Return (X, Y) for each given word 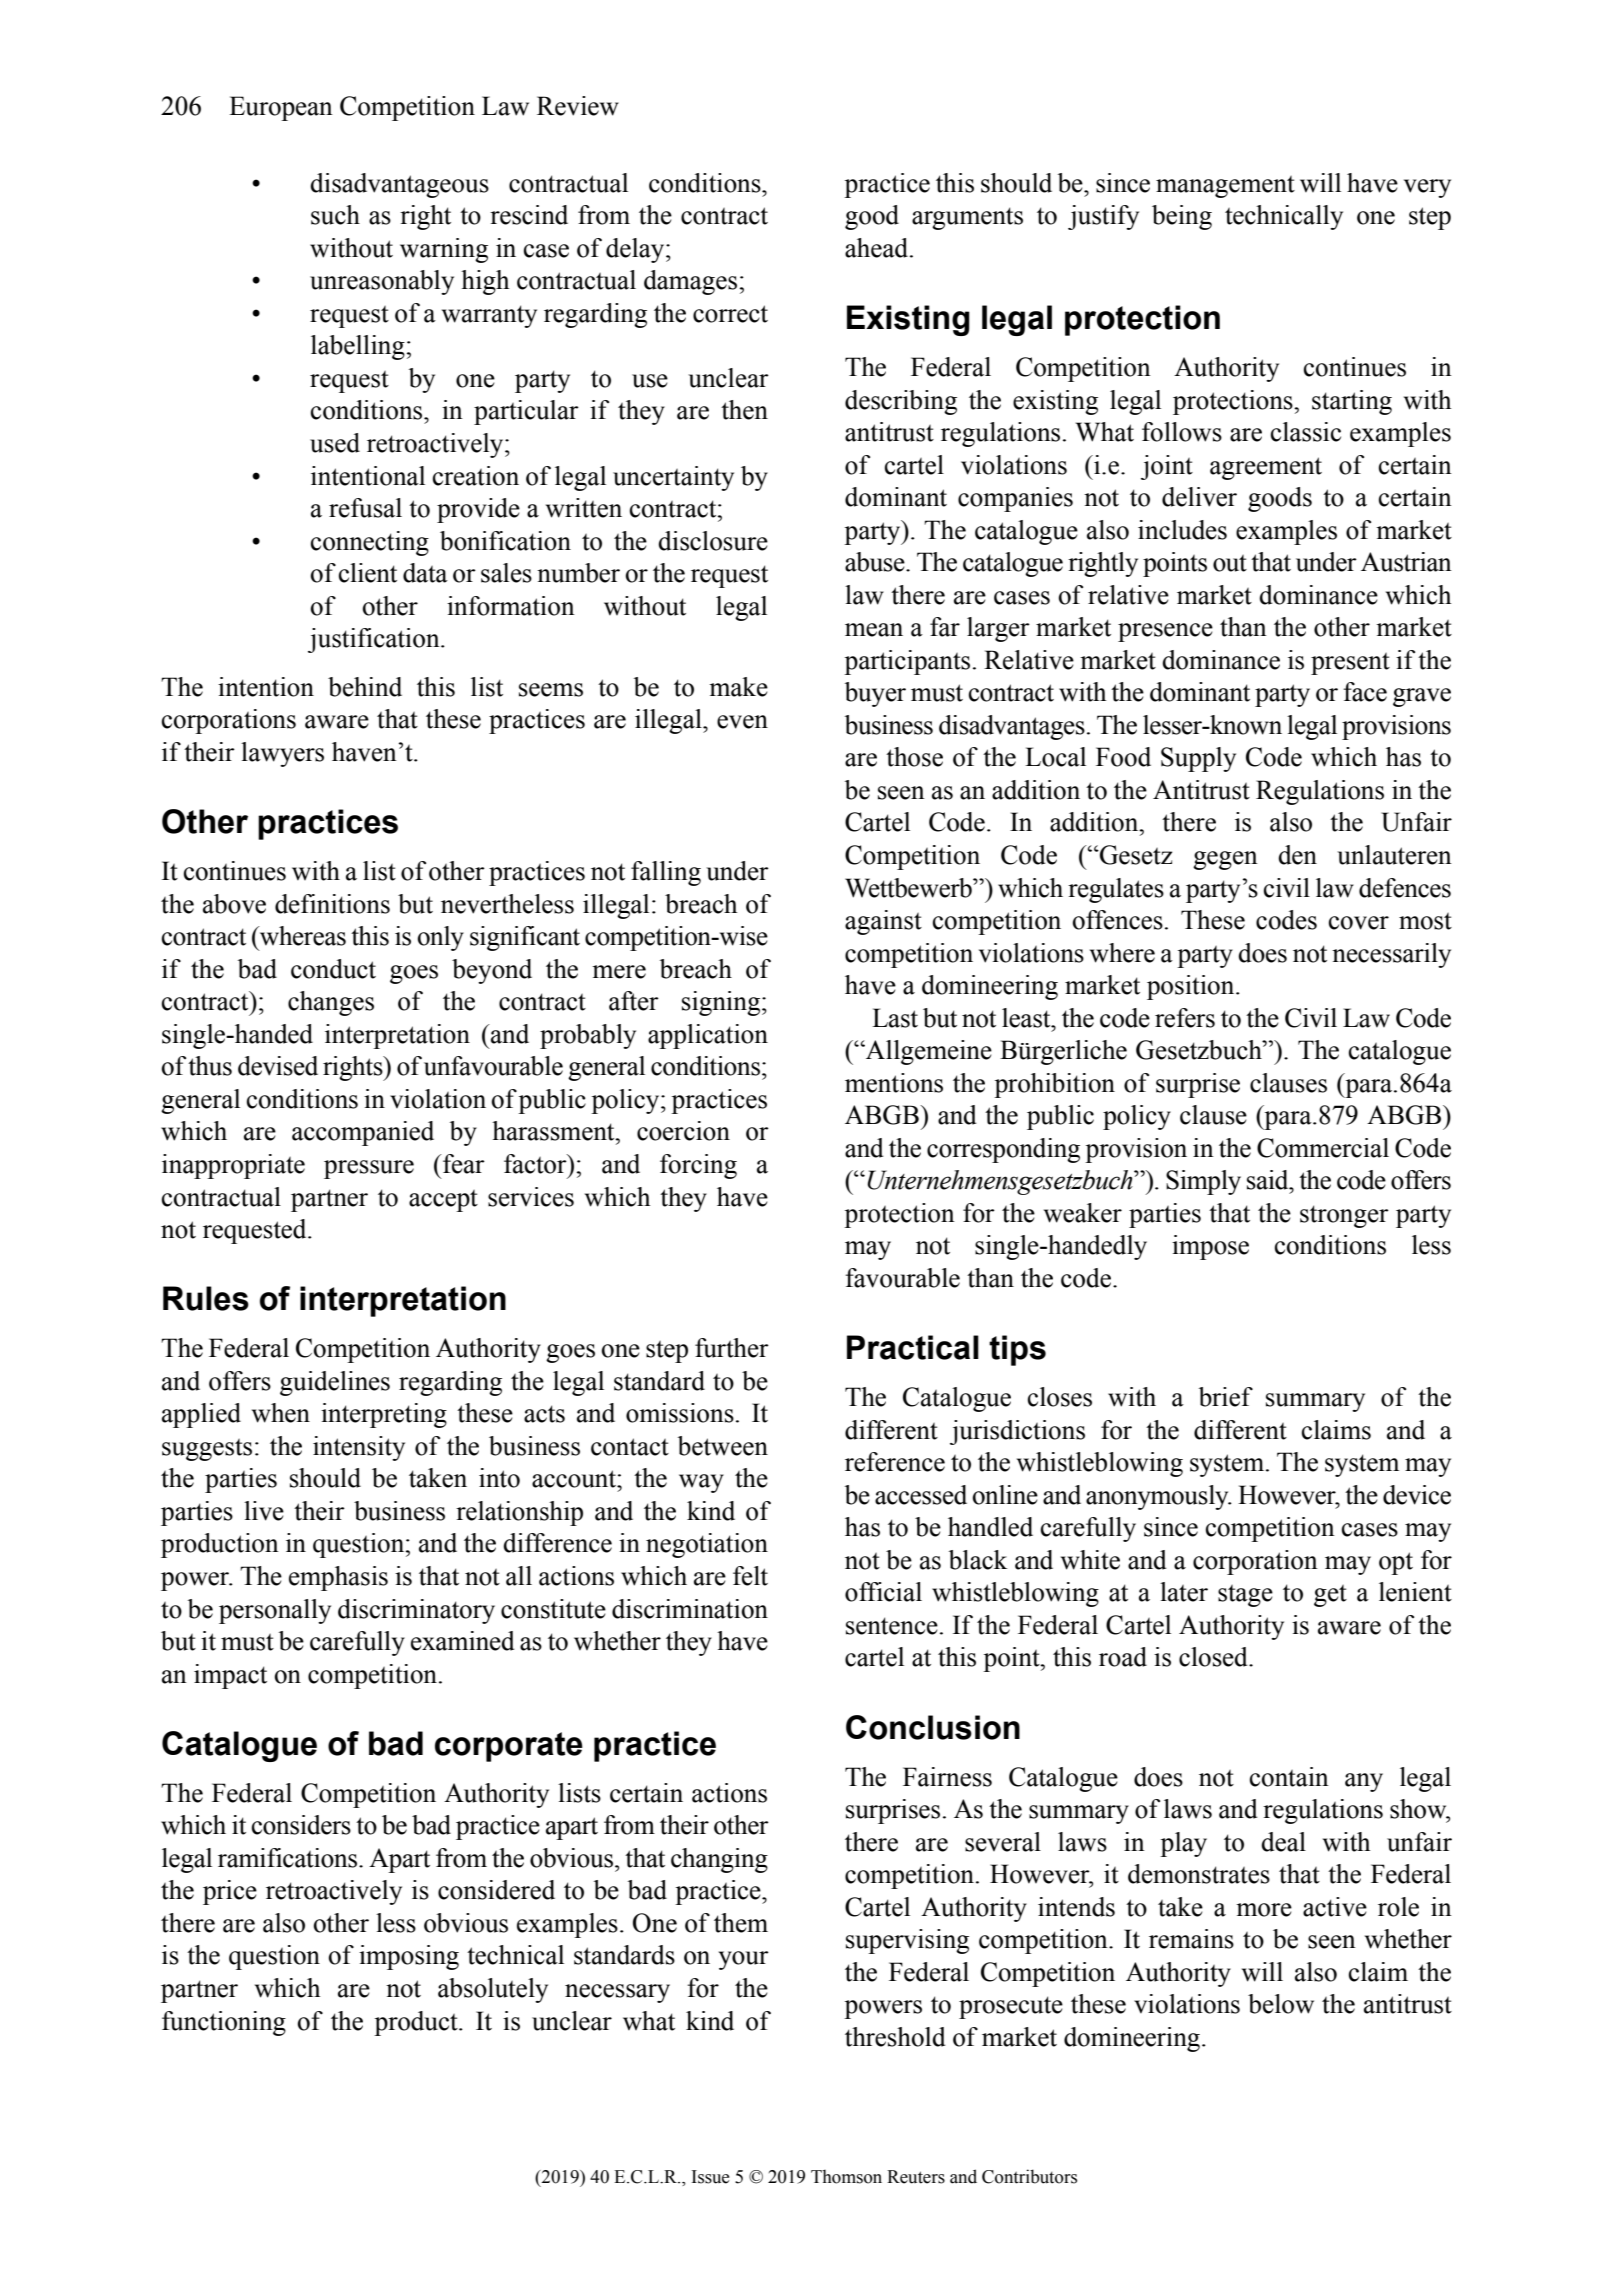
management (1225, 187)
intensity (359, 1448)
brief (1226, 1397)
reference (895, 1462)
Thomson (846, 2176)
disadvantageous (399, 185)
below (1281, 2004)
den (1297, 855)
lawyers (282, 754)
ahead (878, 248)
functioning (224, 2023)
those (914, 757)
